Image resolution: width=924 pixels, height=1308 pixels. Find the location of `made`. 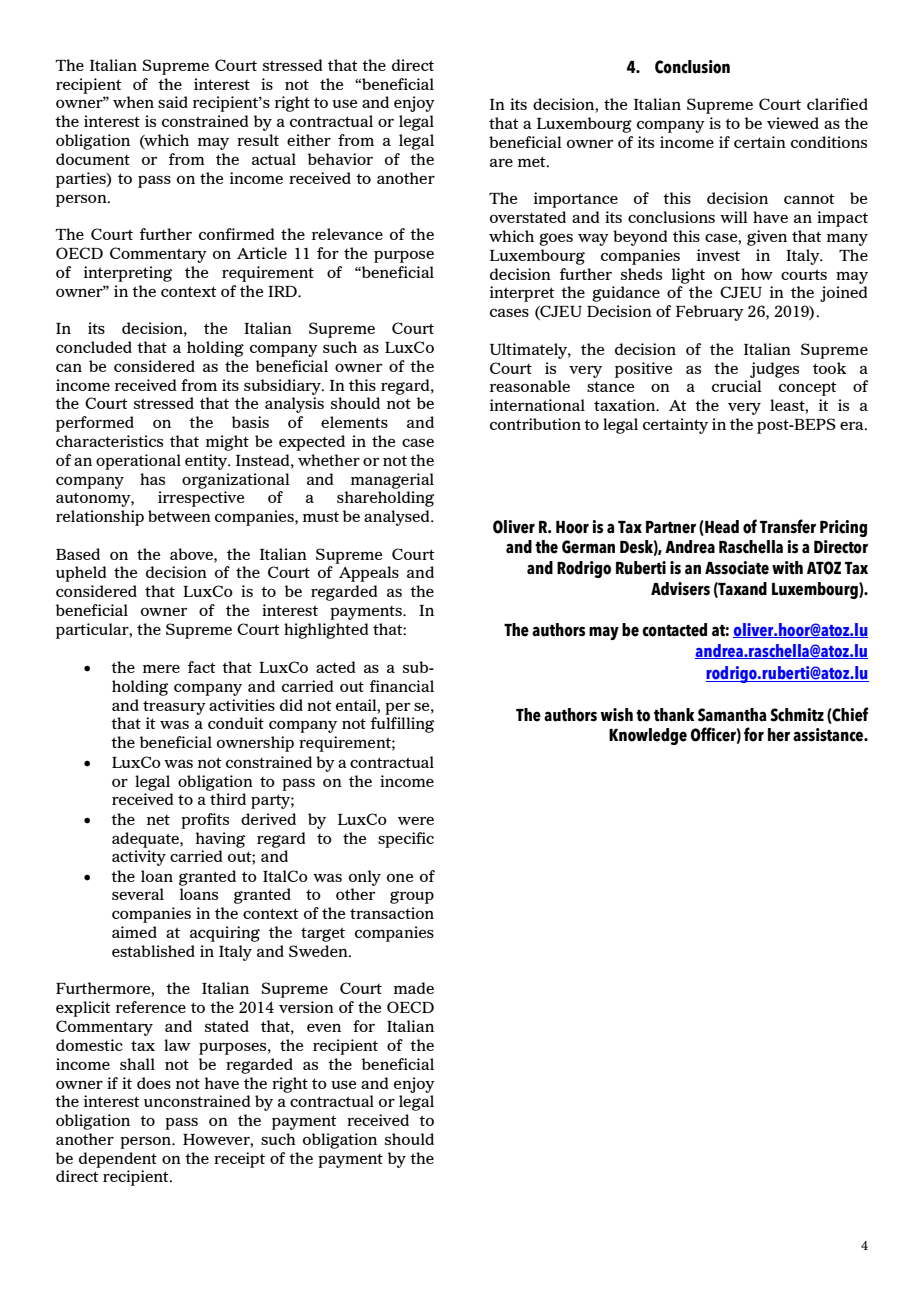

made is located at coordinates (414, 988).
